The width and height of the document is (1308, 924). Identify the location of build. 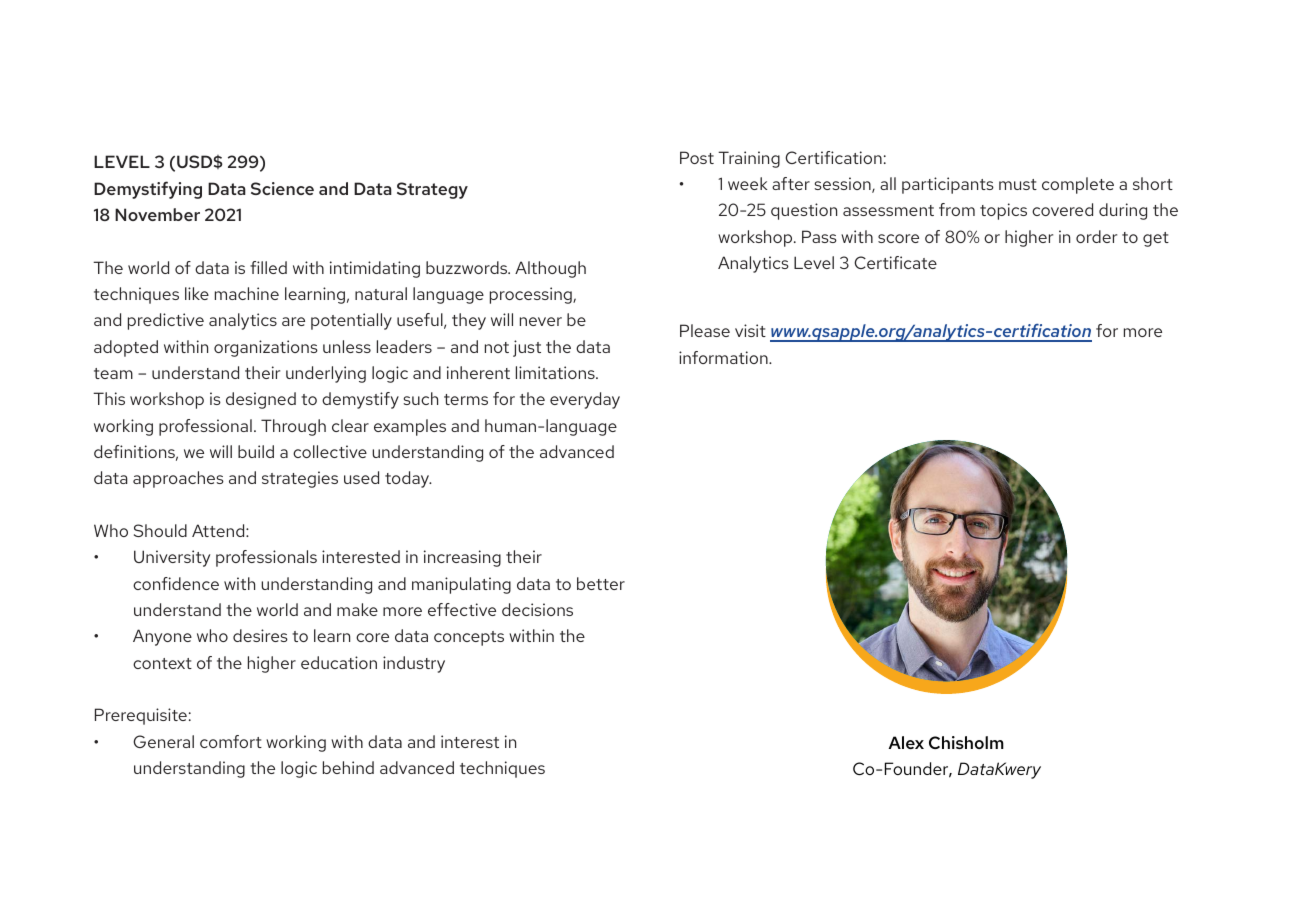
(256, 451).
